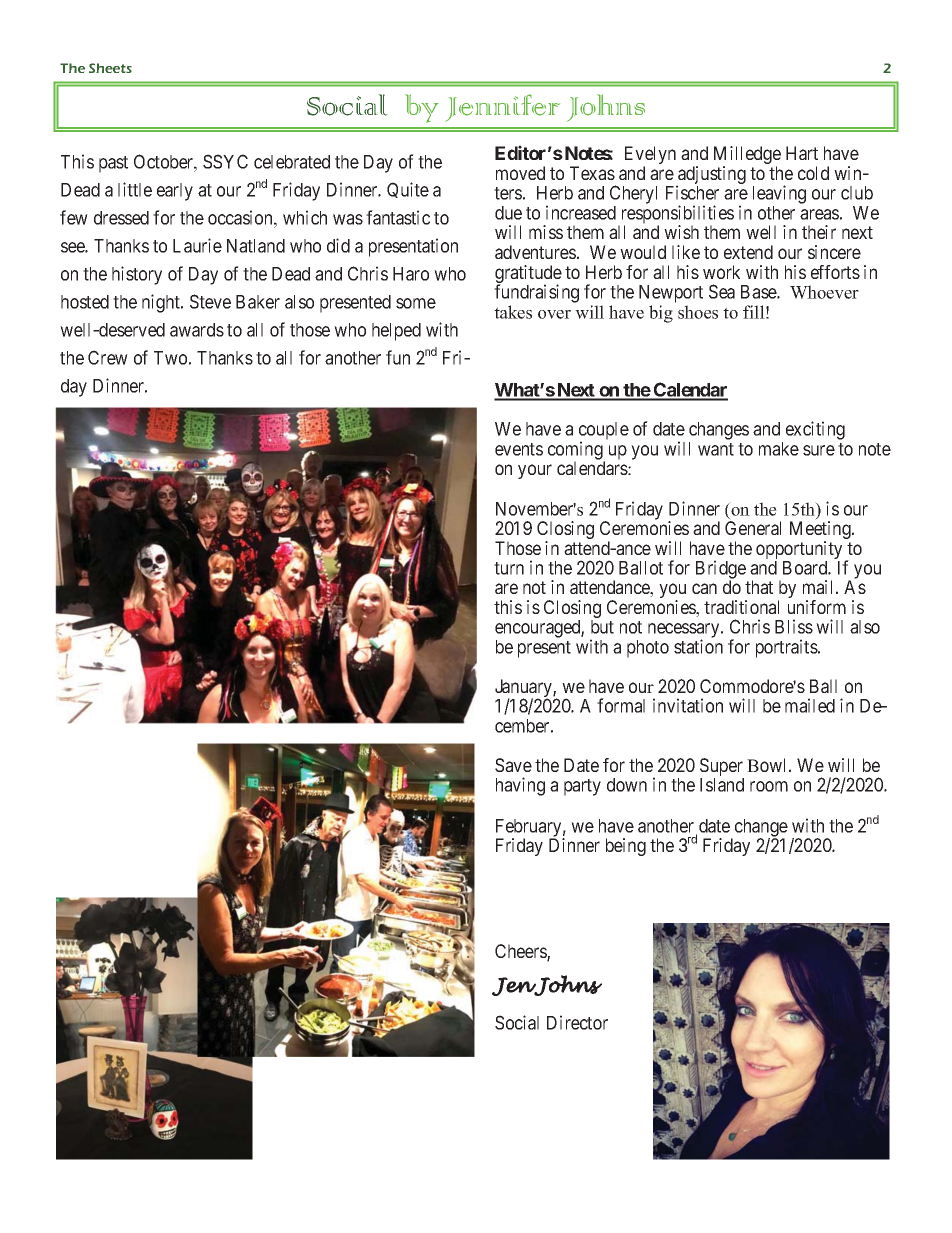 This screenshot has height=1233, width=952. What do you see at coordinates (162, 303) in the screenshot?
I see `night` at bounding box center [162, 303].
